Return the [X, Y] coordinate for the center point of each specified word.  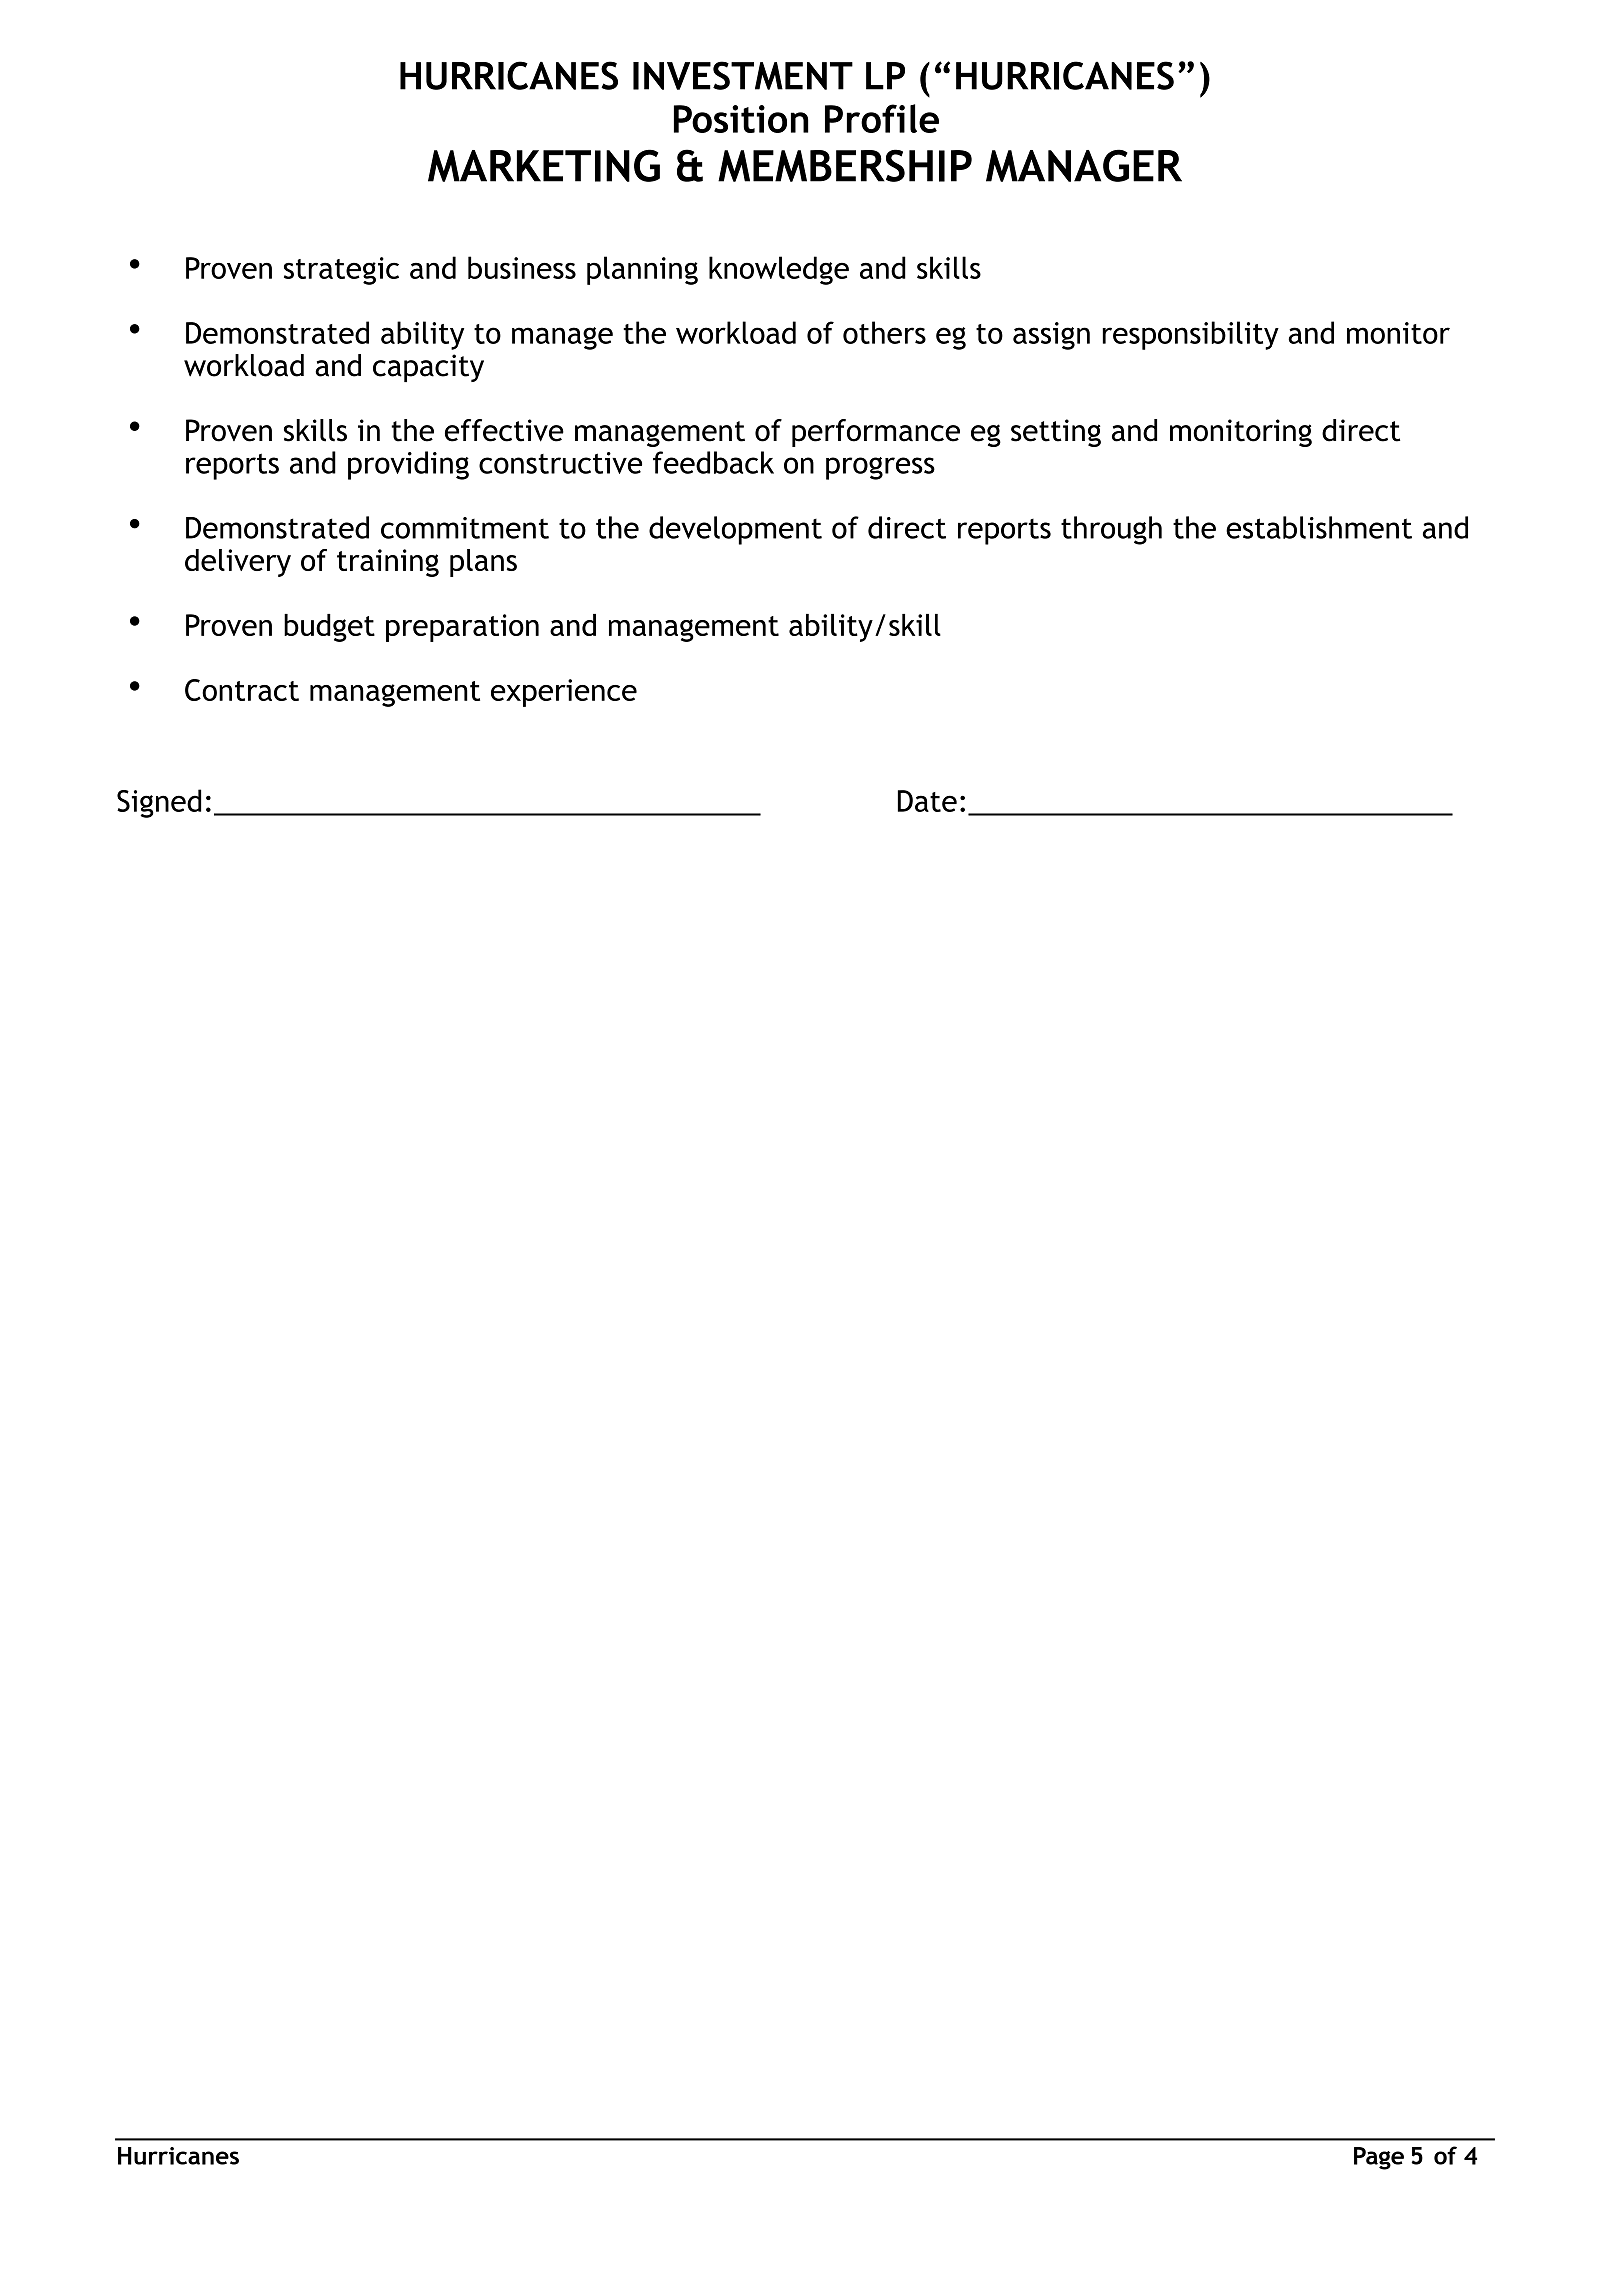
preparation [462, 628]
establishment [1319, 527]
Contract [242, 690]
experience [564, 693]
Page [1379, 2158]
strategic [341, 271]
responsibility [1190, 335]
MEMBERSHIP [845, 165]
